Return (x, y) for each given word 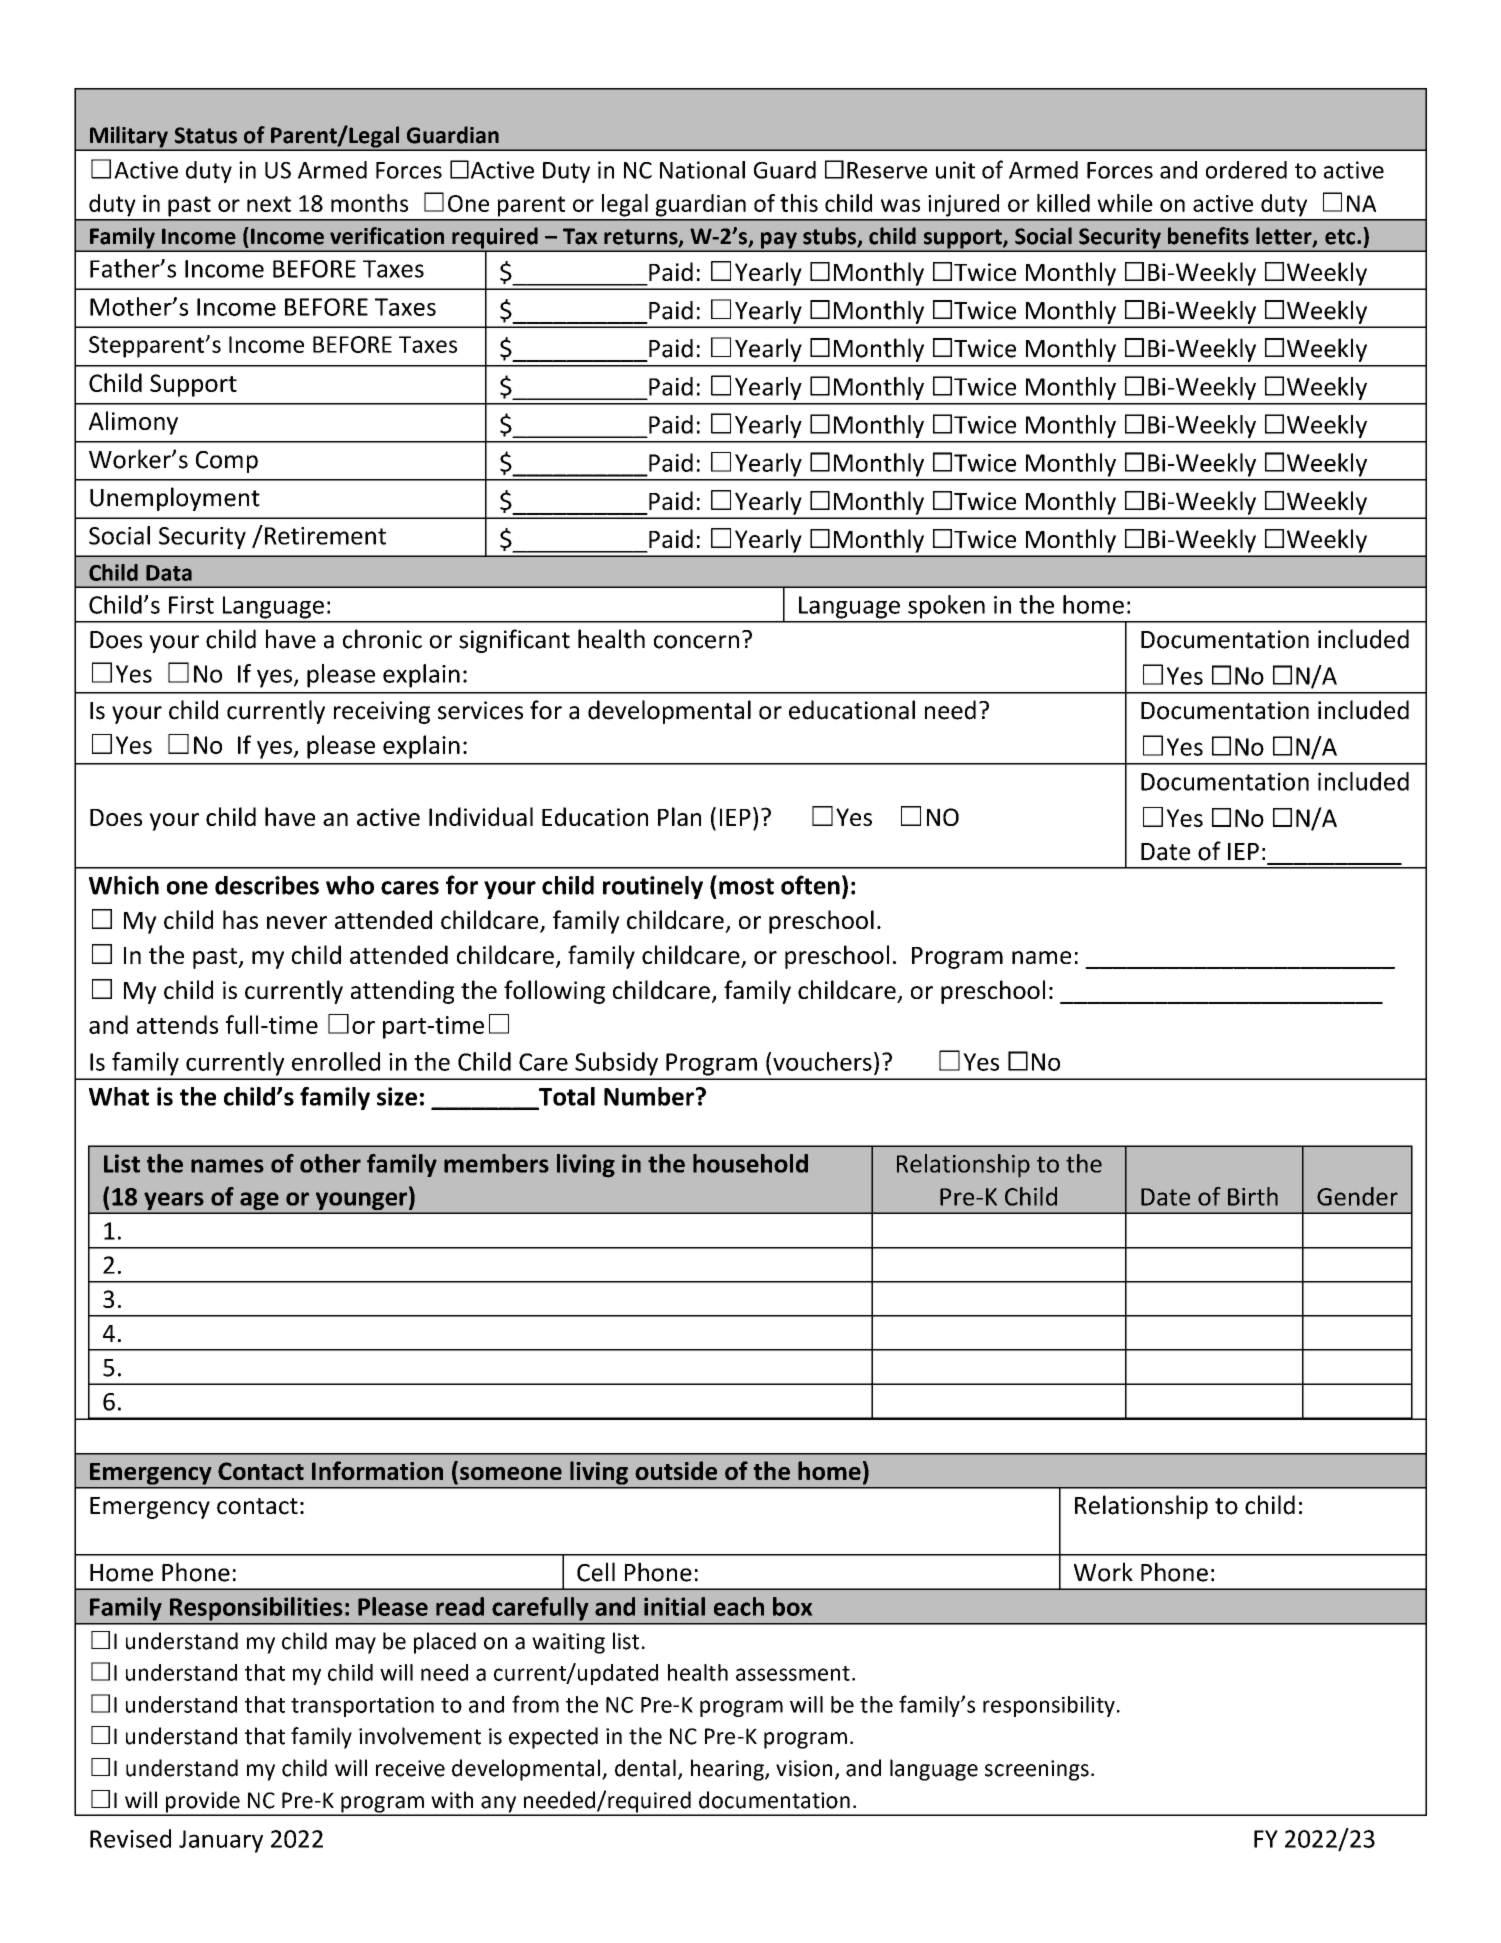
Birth (1253, 1196)
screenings (1037, 1770)
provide (203, 1803)
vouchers (822, 1061)
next (269, 204)
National (702, 170)
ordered (1246, 170)
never (297, 922)
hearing (728, 1770)
